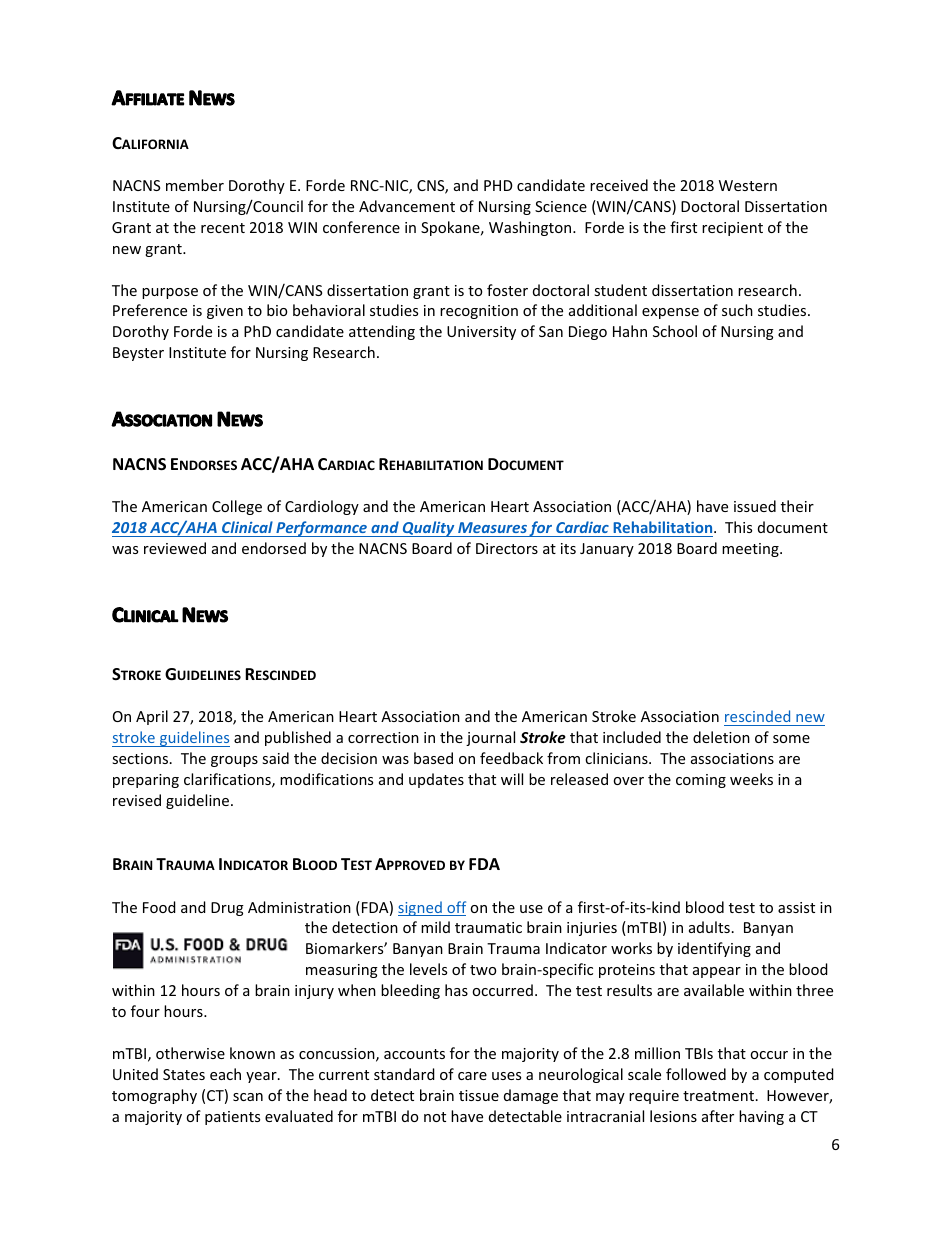 The height and width of the screenshot is (1233, 952). Describe the element at coordinates (223, 228) in the screenshot. I see `recent` at that location.
